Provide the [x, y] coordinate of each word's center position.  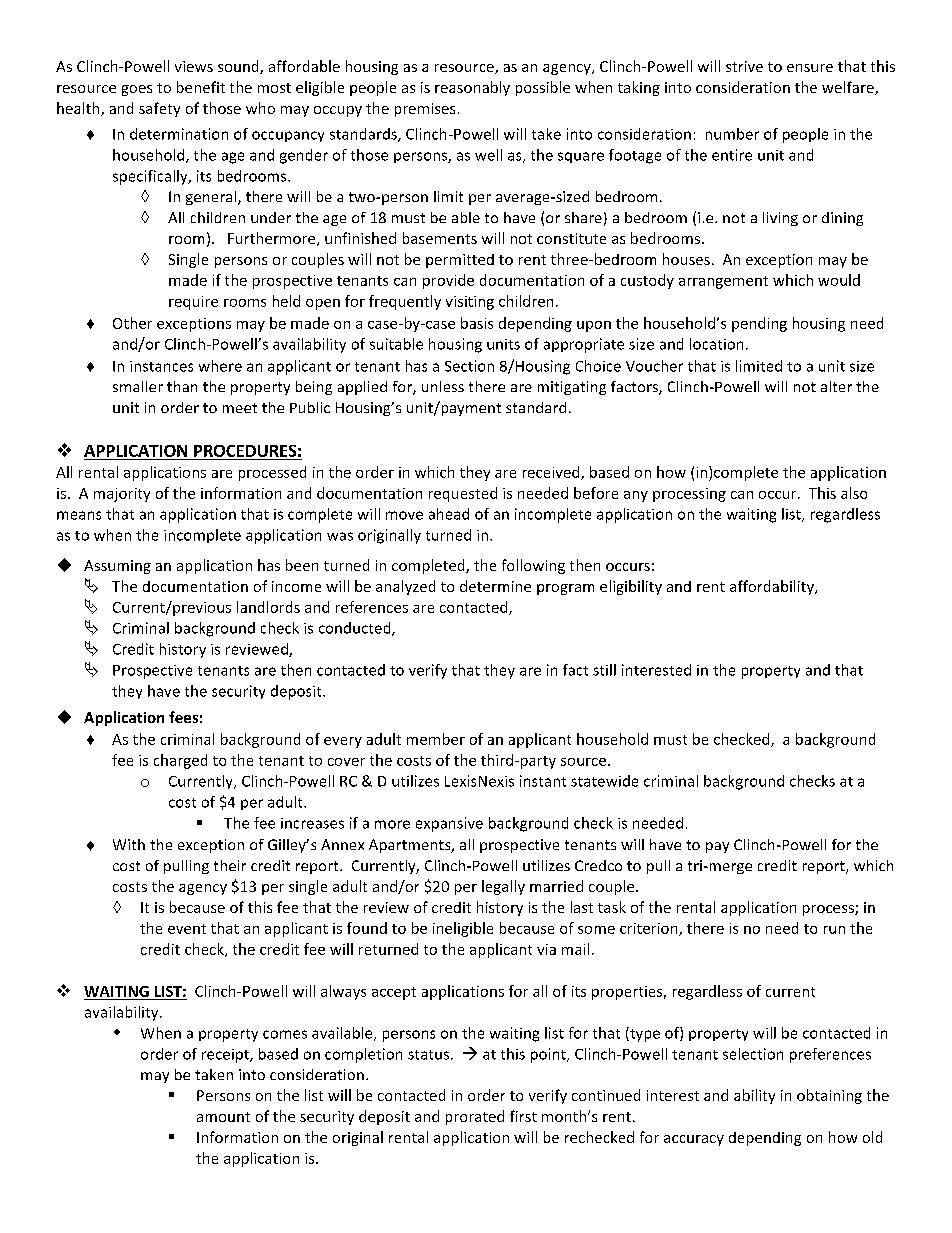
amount [223, 1117]
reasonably [472, 88]
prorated [475, 1117]
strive [744, 66]
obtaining [829, 1096]
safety [159, 109]
